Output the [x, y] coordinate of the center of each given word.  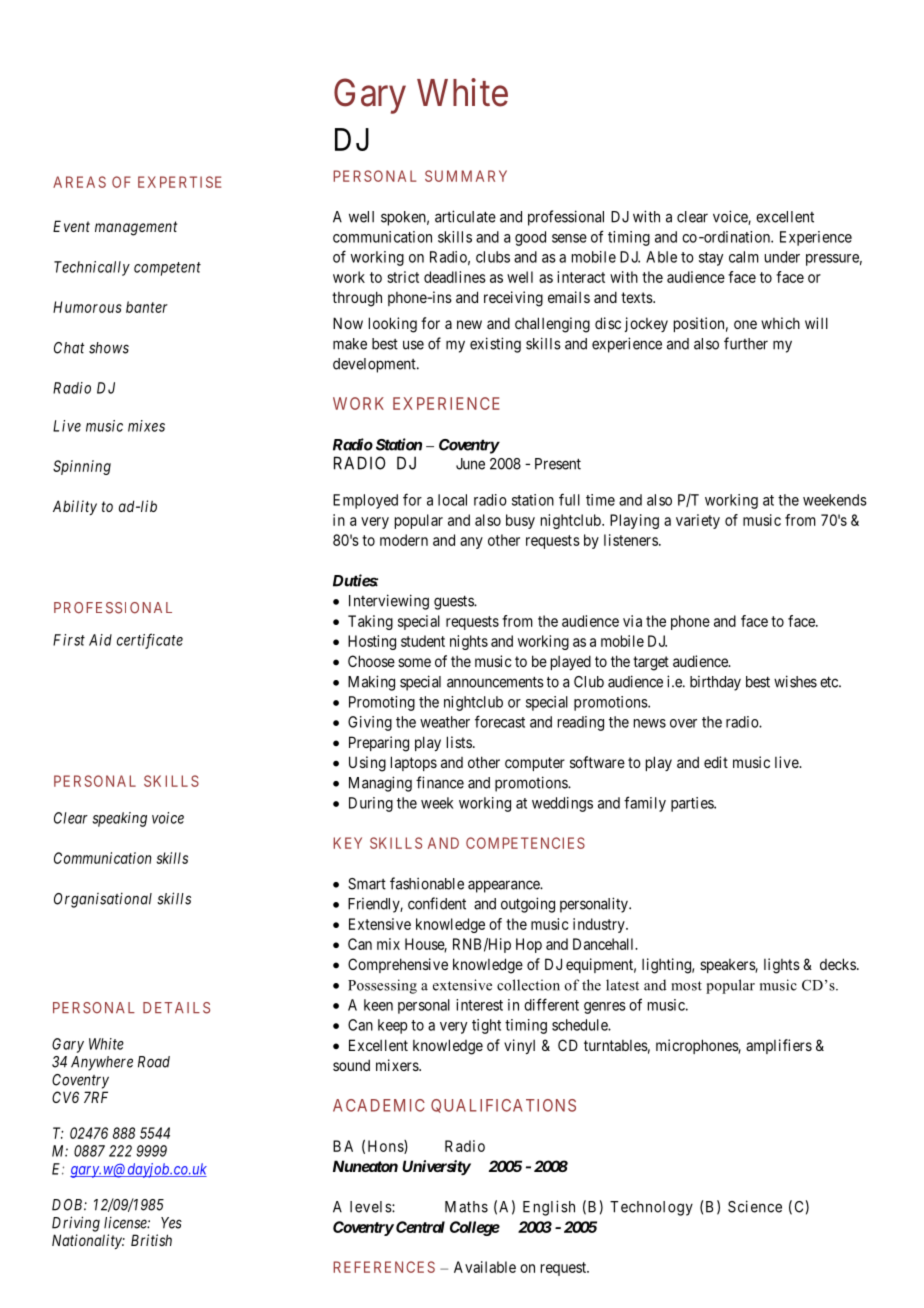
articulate [465, 216]
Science [755, 1206]
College [475, 1228]
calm [744, 257]
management [136, 228]
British [151, 1240]
